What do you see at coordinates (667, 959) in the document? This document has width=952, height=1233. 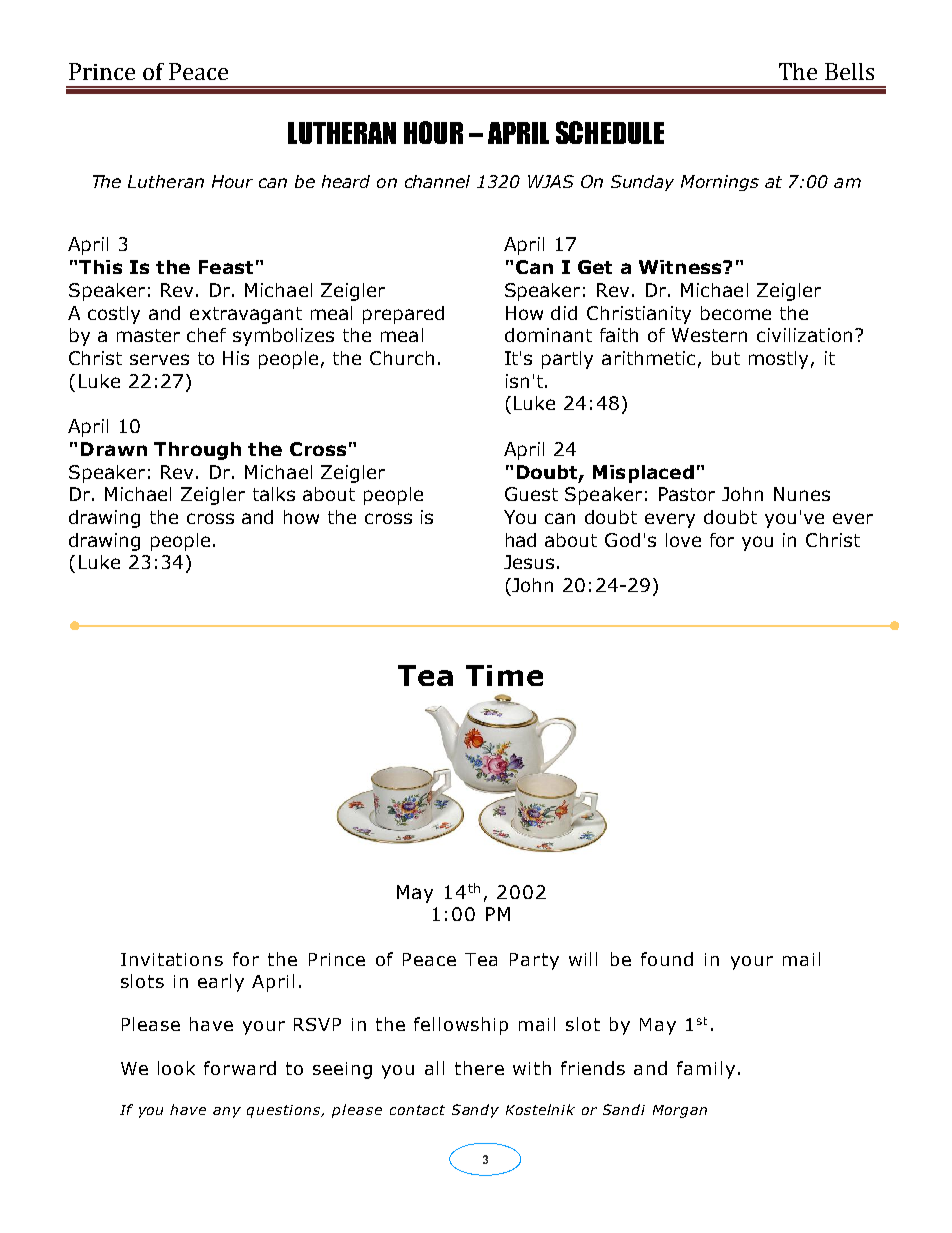 I see `found` at bounding box center [667, 959].
